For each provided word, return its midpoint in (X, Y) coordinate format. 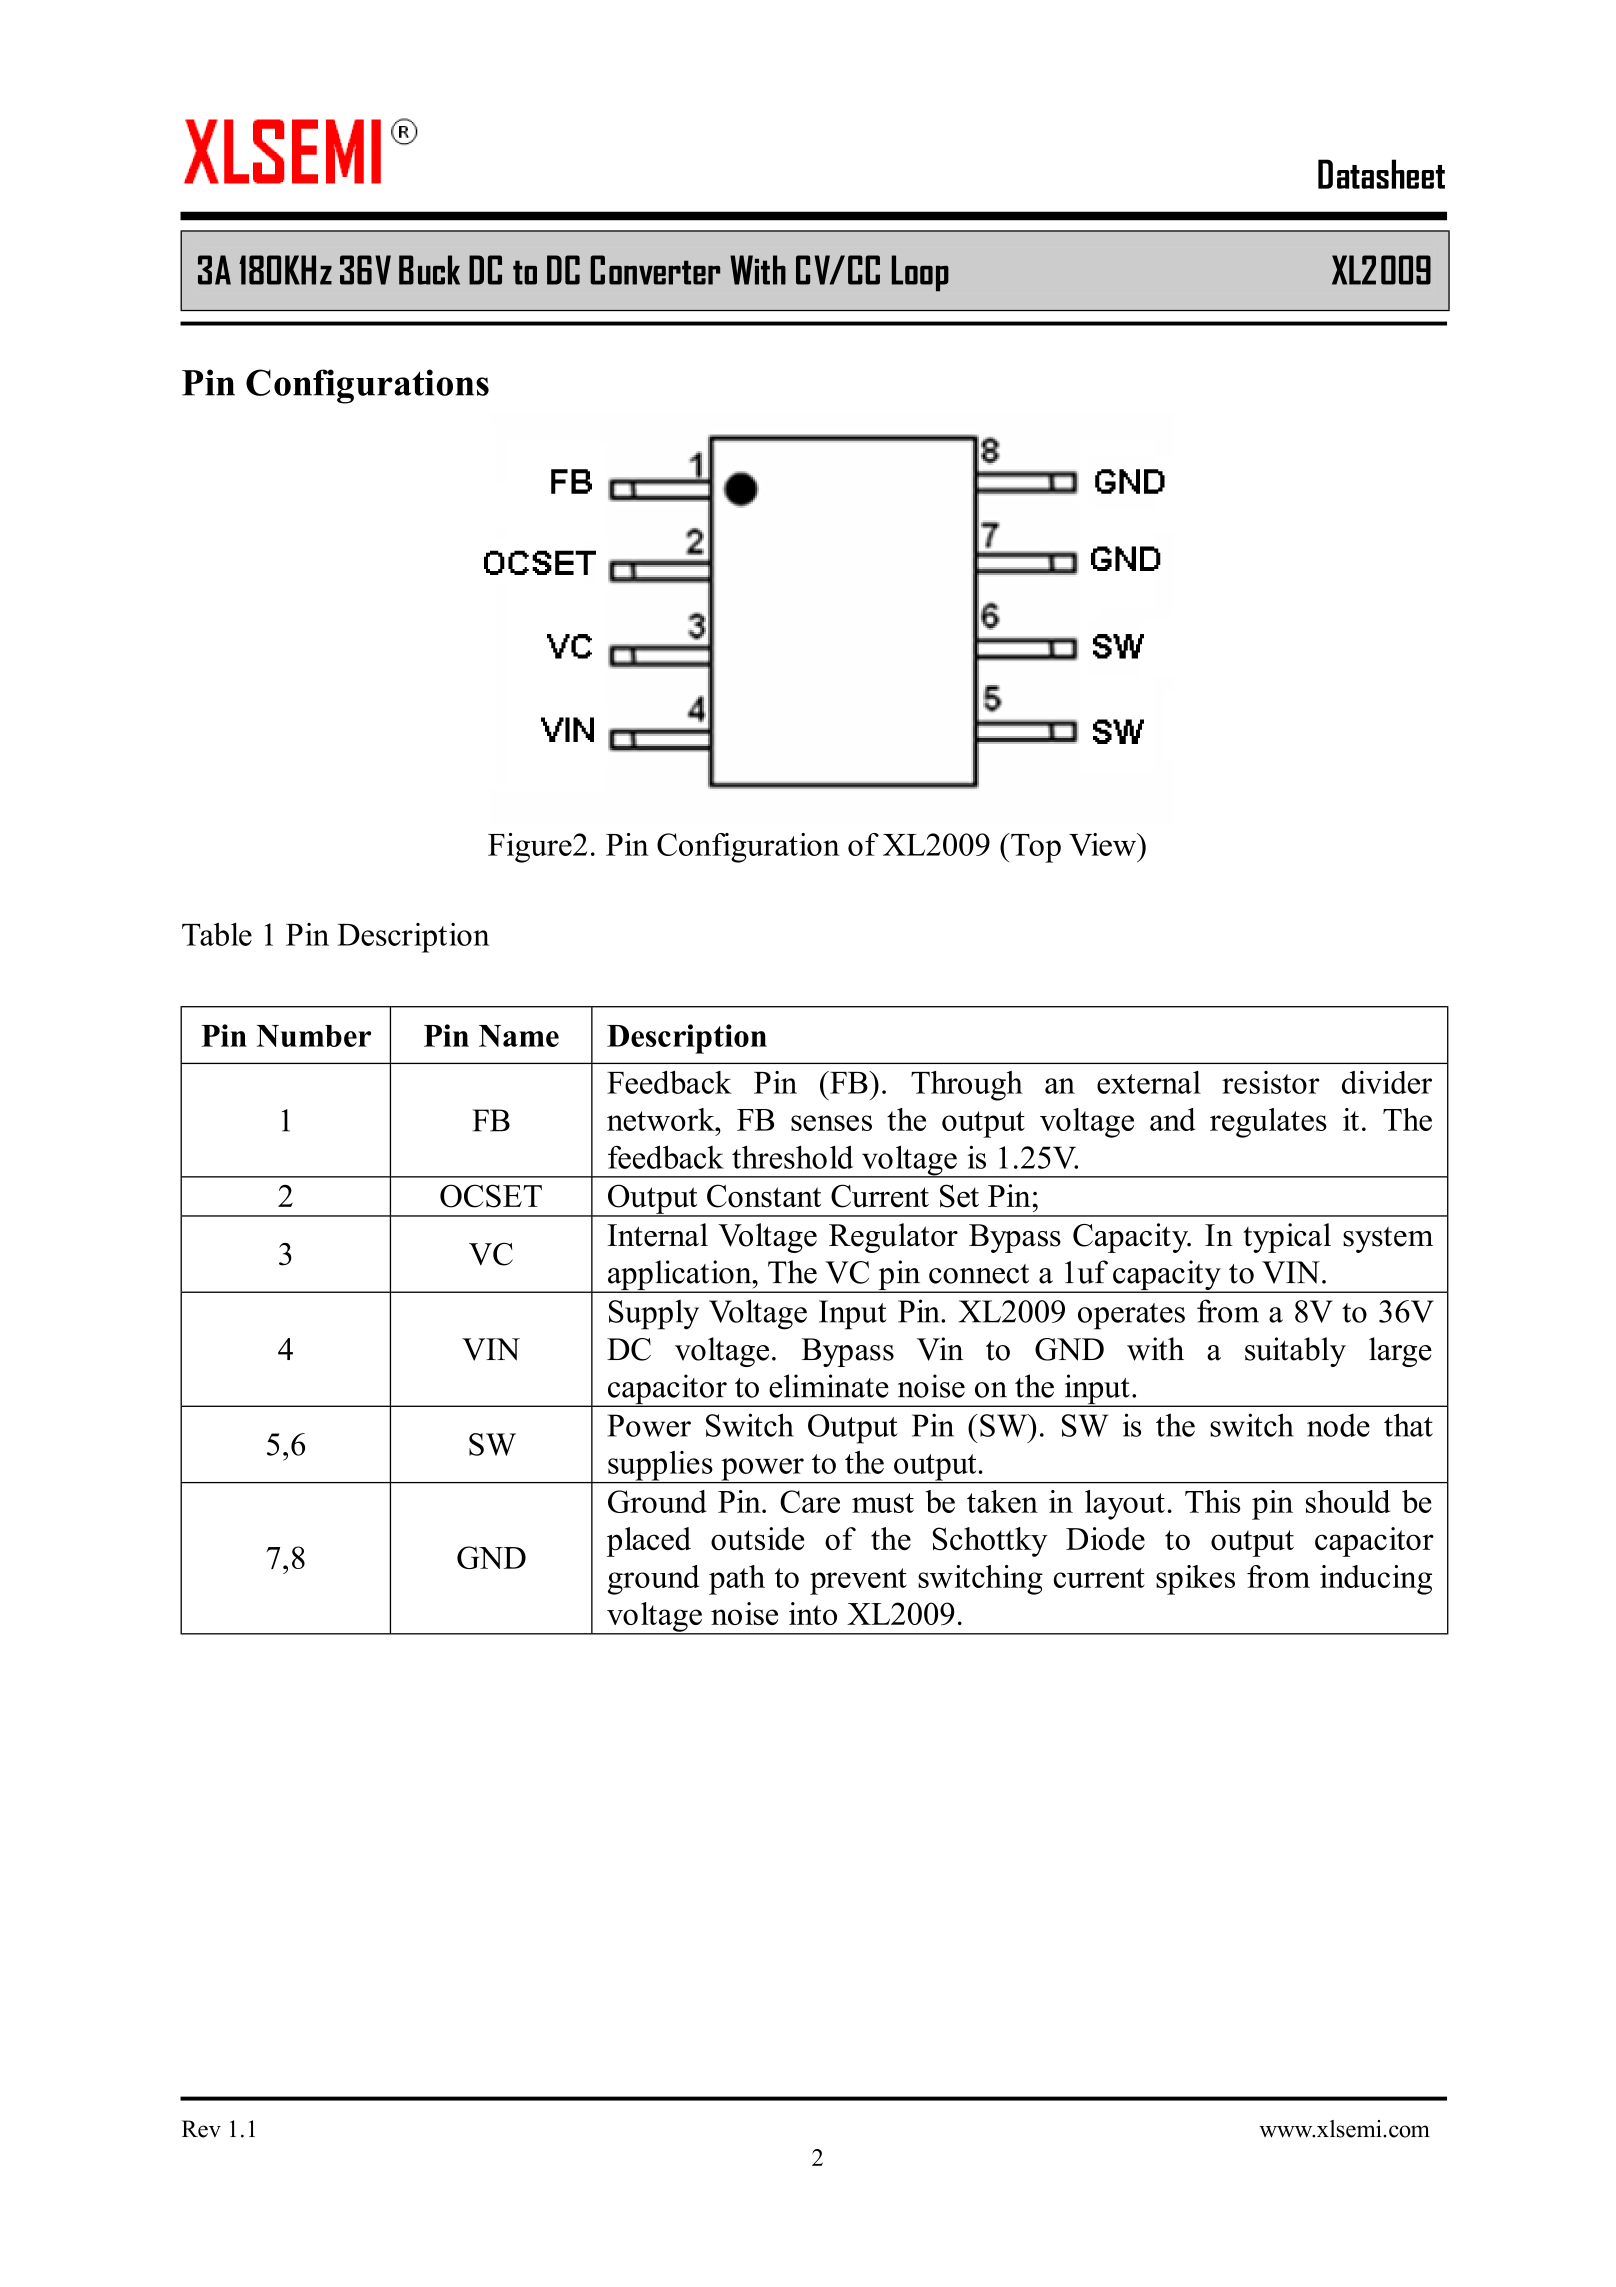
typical (1287, 1238)
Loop (920, 273)
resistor (1271, 1082)
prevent (858, 1581)
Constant (764, 1196)
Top (1035, 848)
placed (649, 1542)
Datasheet (1381, 174)
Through (967, 1086)
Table (217, 934)
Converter (655, 270)
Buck (429, 270)
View (1103, 844)
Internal (658, 1235)
